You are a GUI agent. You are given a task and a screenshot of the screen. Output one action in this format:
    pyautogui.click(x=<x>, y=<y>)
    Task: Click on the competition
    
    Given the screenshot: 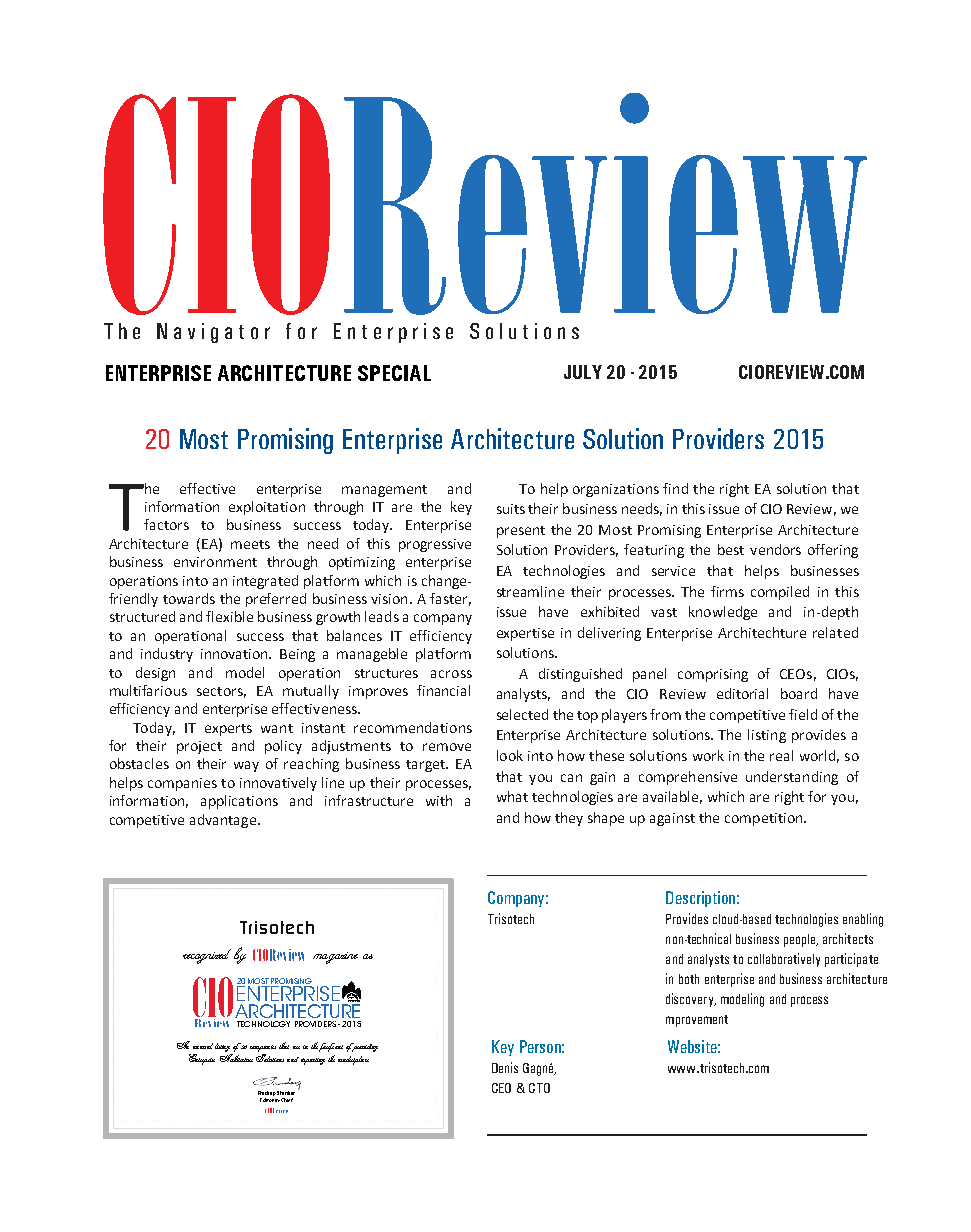 What is the action you would take?
    pyautogui.click(x=765, y=819)
